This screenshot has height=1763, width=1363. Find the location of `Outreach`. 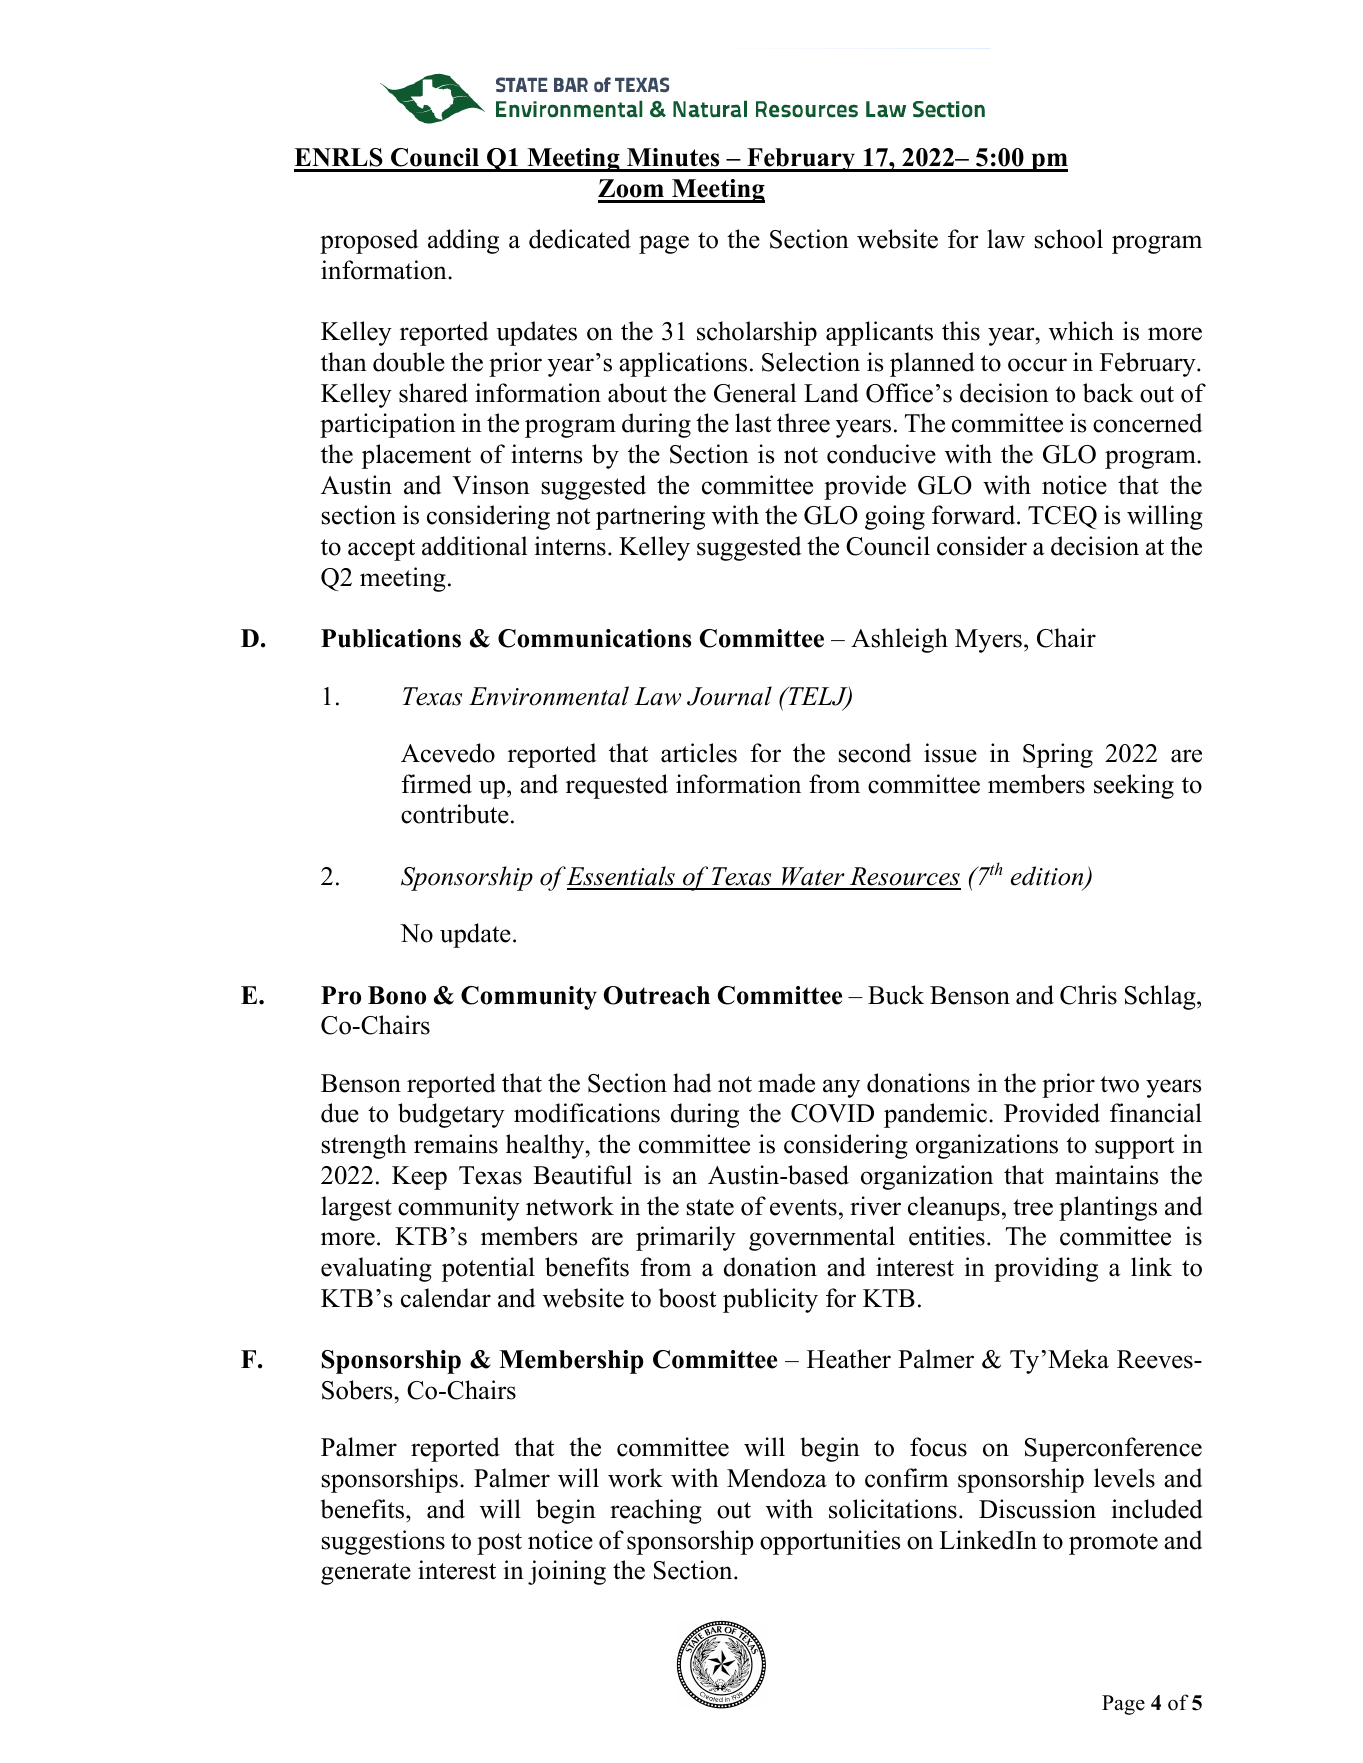

Outreach is located at coordinates (657, 995).
